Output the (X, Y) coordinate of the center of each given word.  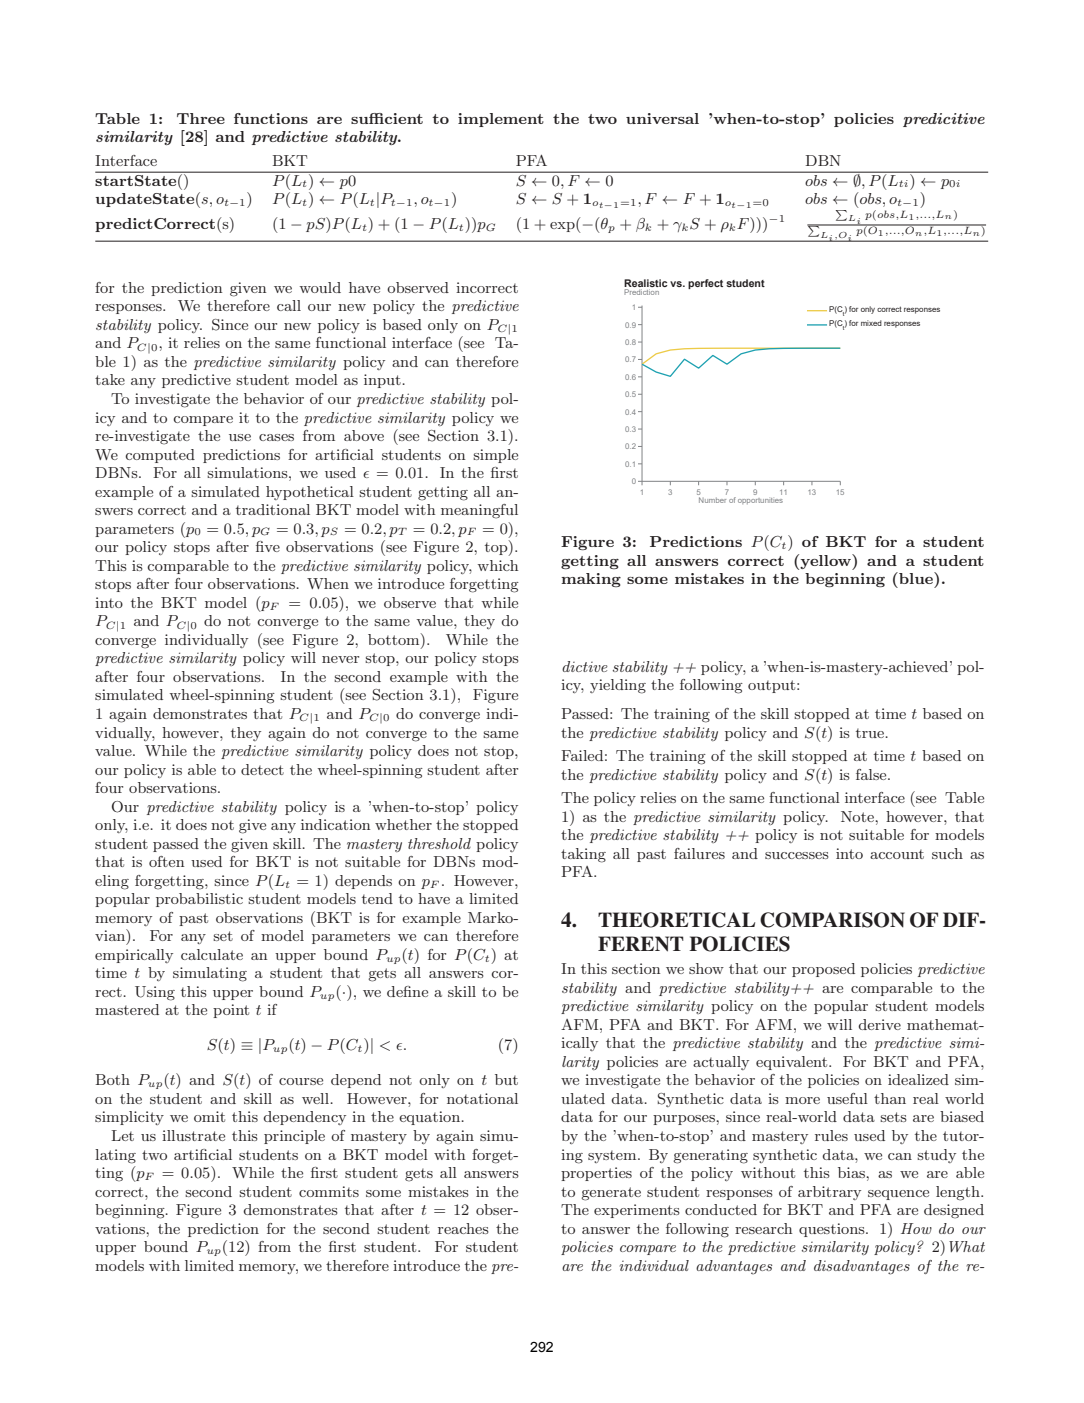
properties (596, 1174)
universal (662, 118)
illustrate (193, 1135)
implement (501, 120)
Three (201, 118)
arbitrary (829, 1193)
